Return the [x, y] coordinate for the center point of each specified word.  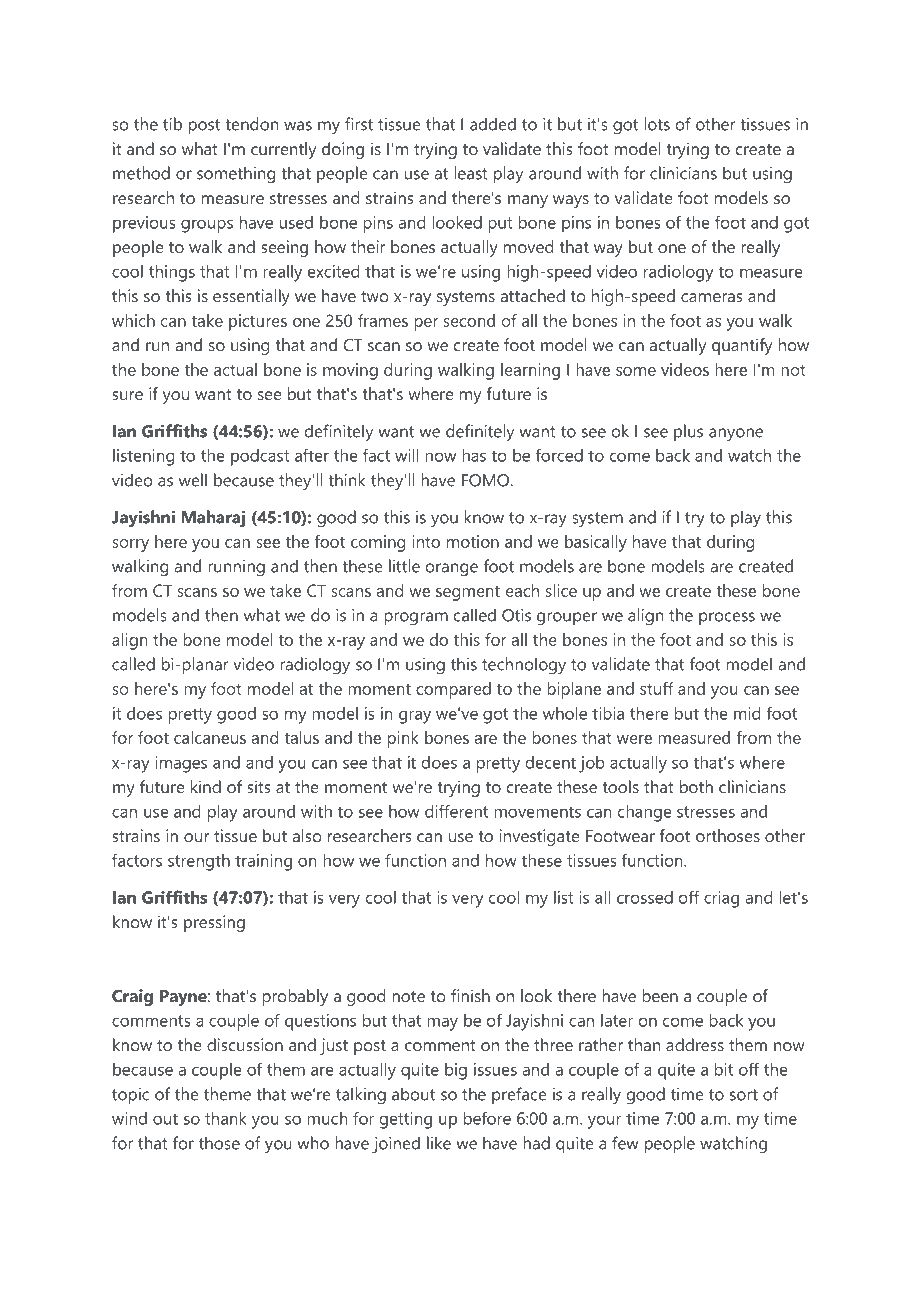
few [625, 1143]
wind [129, 1118]
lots [657, 124]
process [727, 618]
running [236, 568]
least [471, 173]
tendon [252, 124]
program [416, 619]
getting [406, 1120]
